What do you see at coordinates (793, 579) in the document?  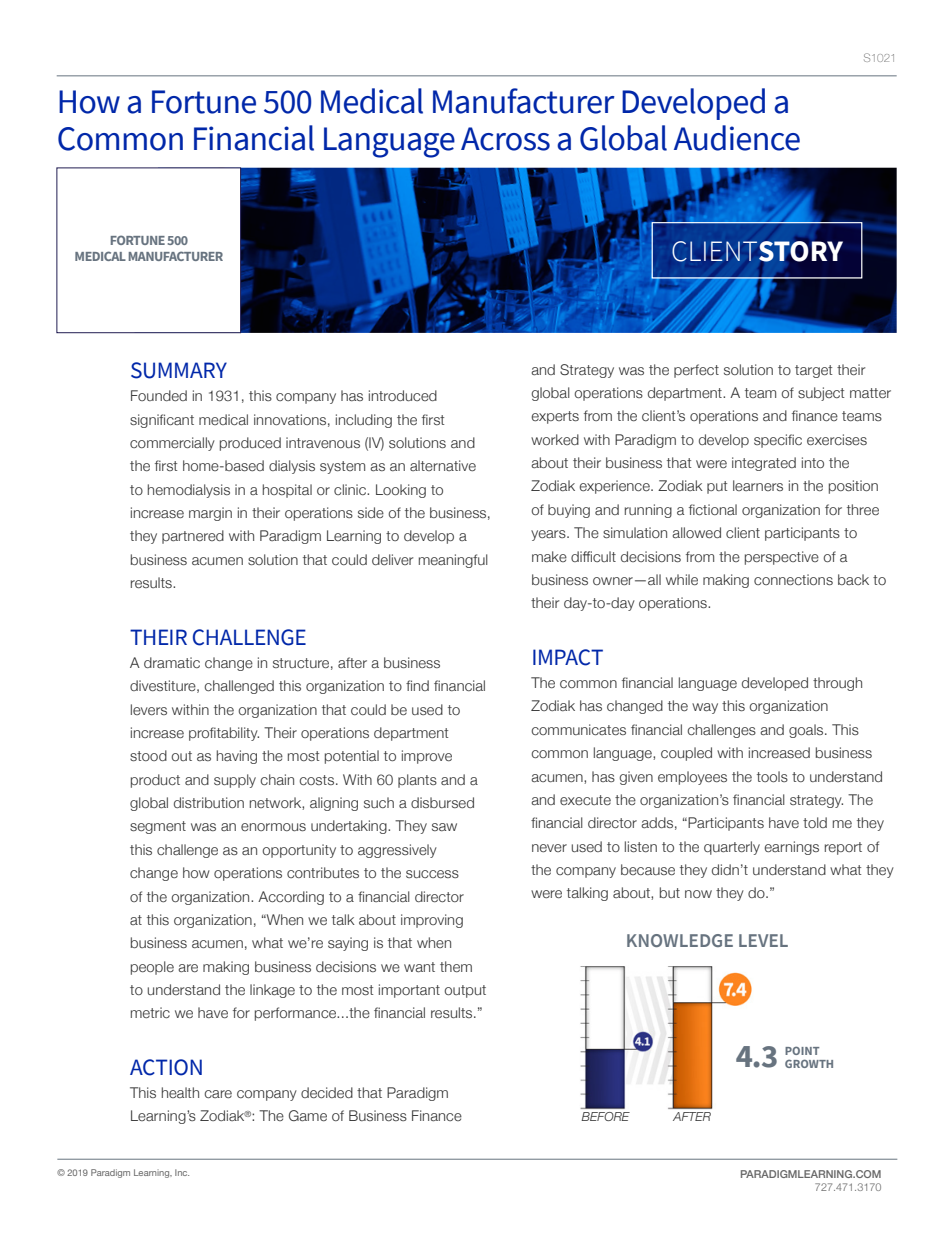 I see `connections` at bounding box center [793, 579].
